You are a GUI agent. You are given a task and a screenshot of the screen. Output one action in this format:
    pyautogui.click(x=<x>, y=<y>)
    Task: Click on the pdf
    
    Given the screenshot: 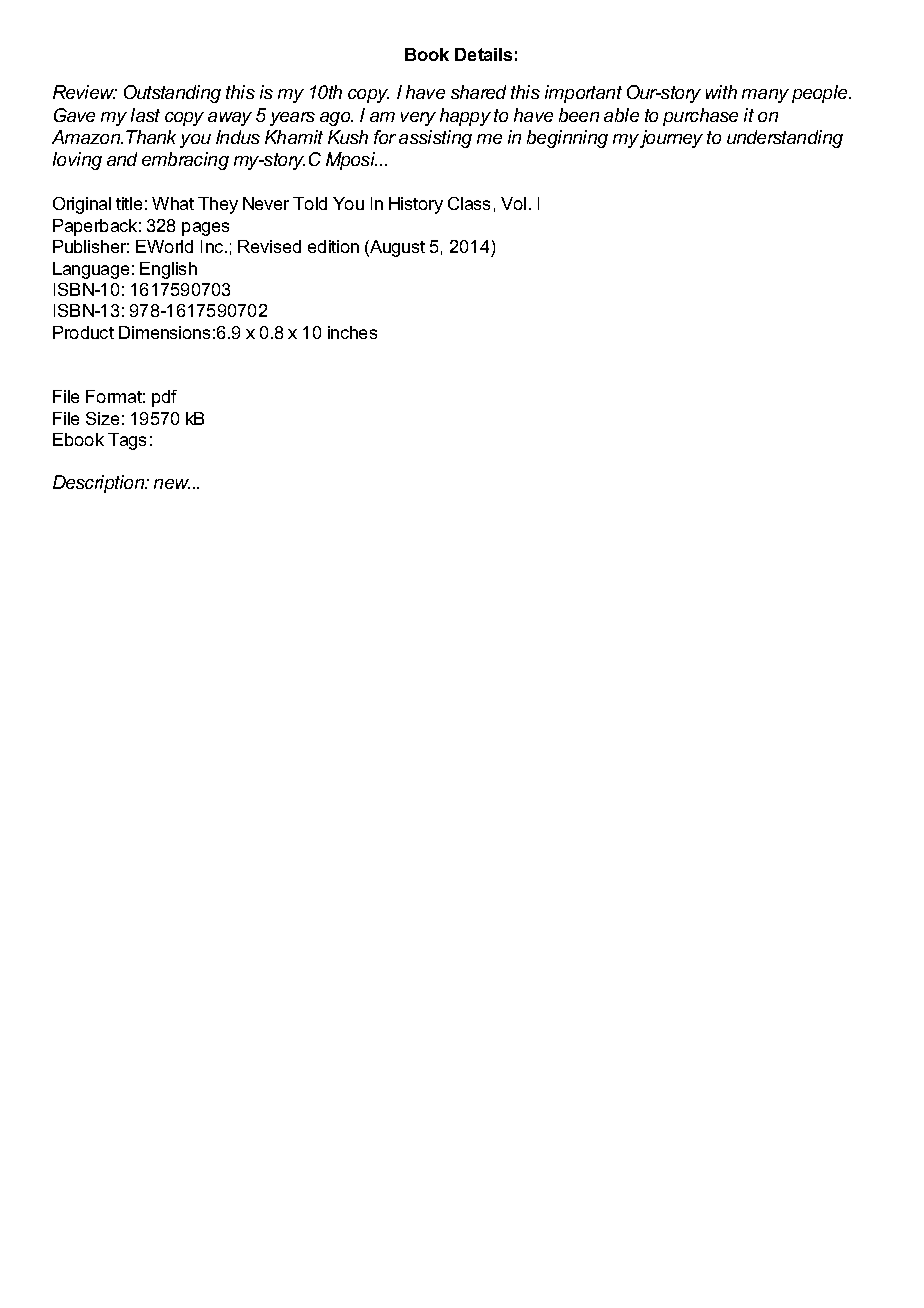 What is the action you would take?
    pyautogui.click(x=164, y=398)
